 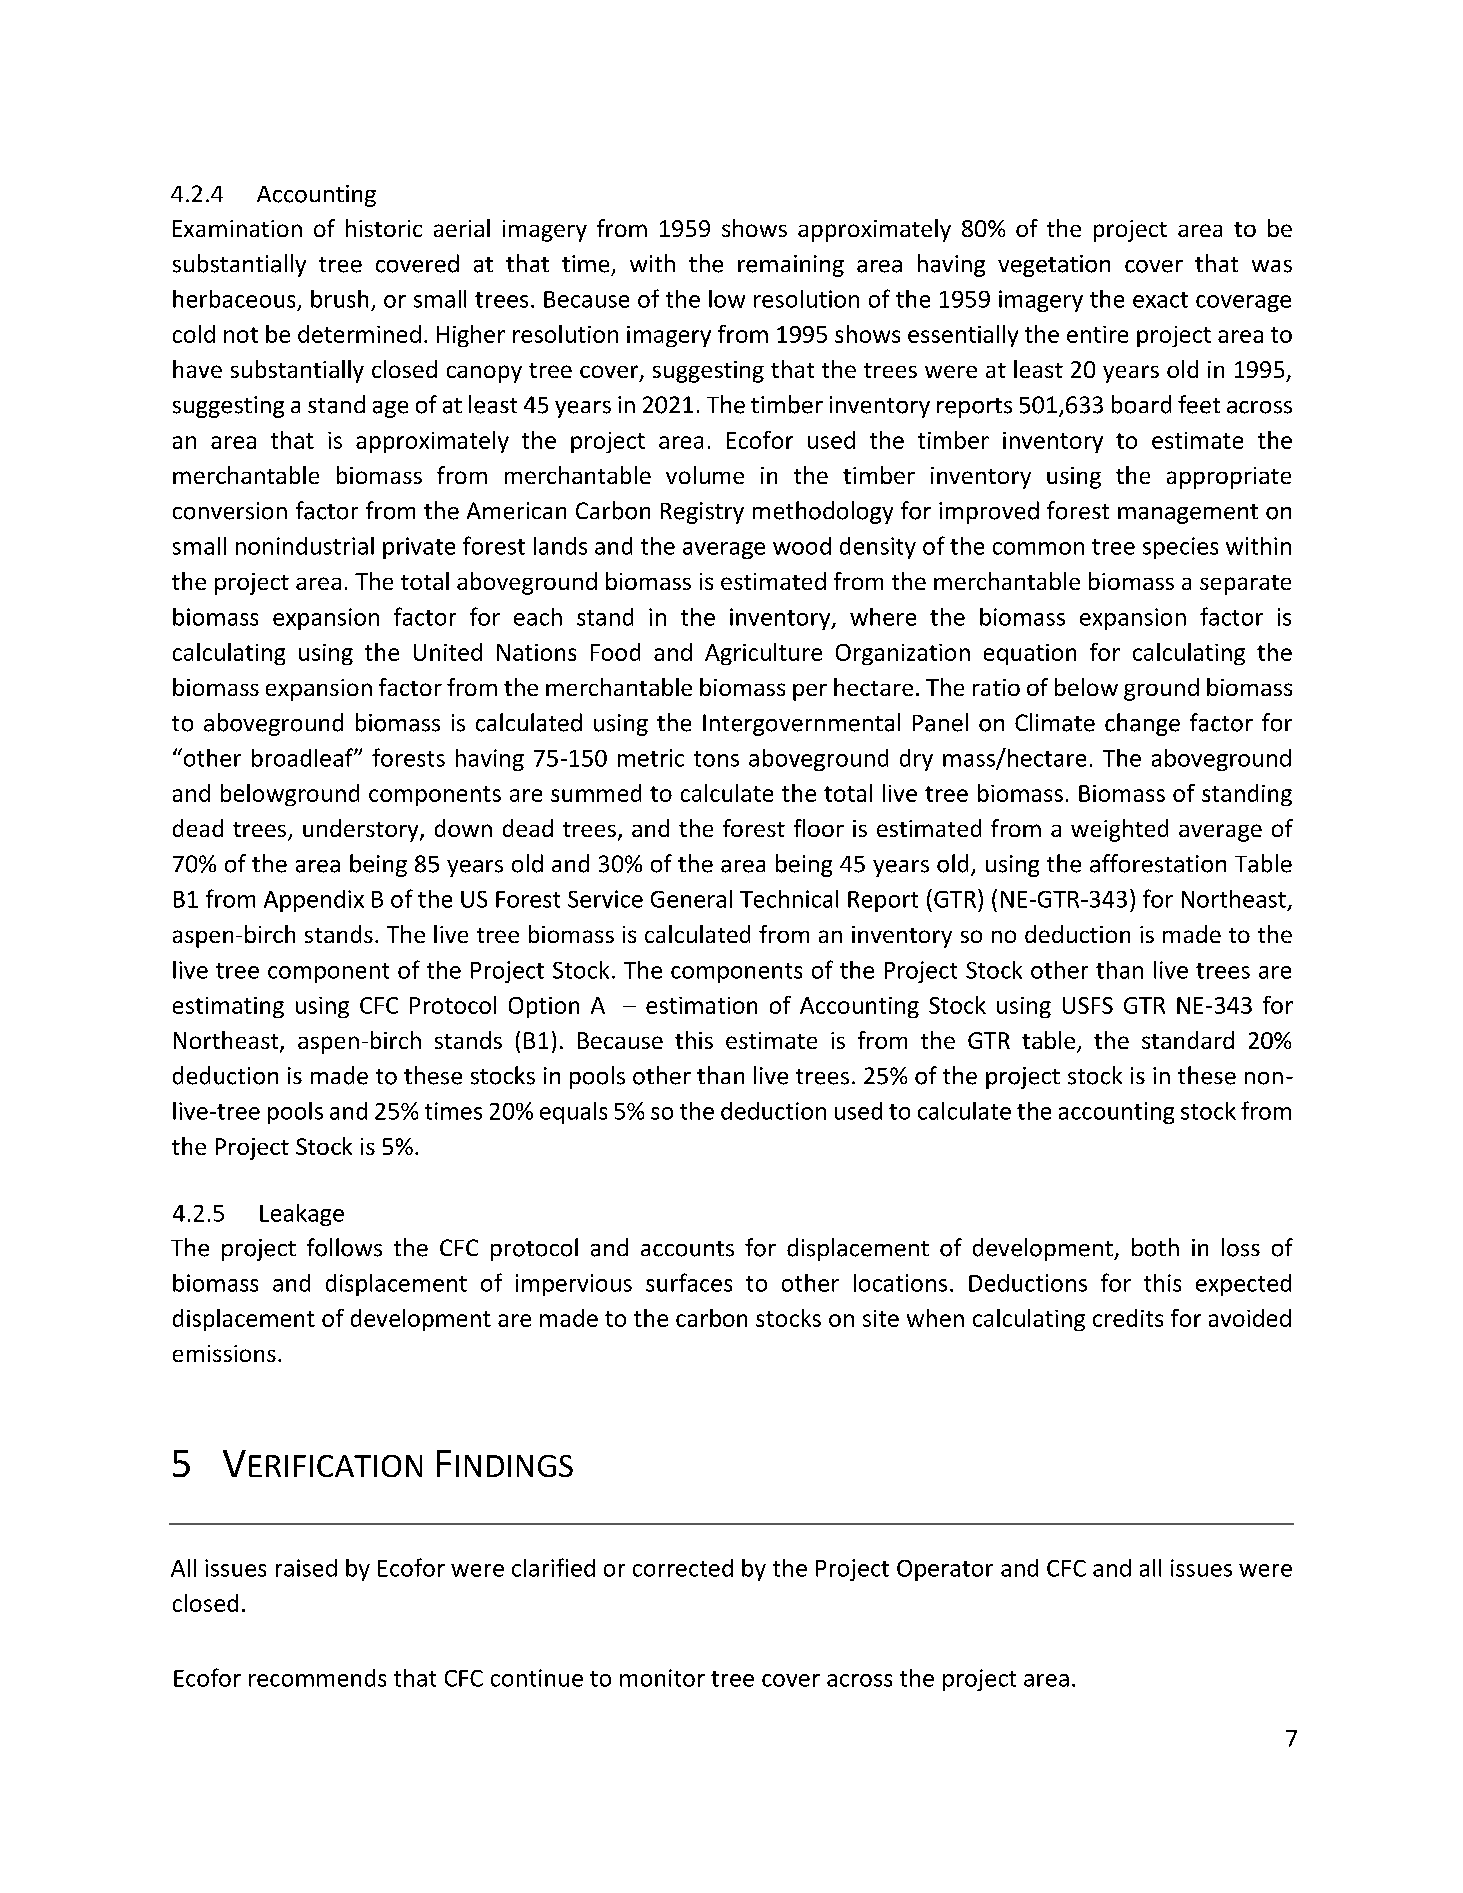 I want to click on recommends, so click(x=317, y=1678).
